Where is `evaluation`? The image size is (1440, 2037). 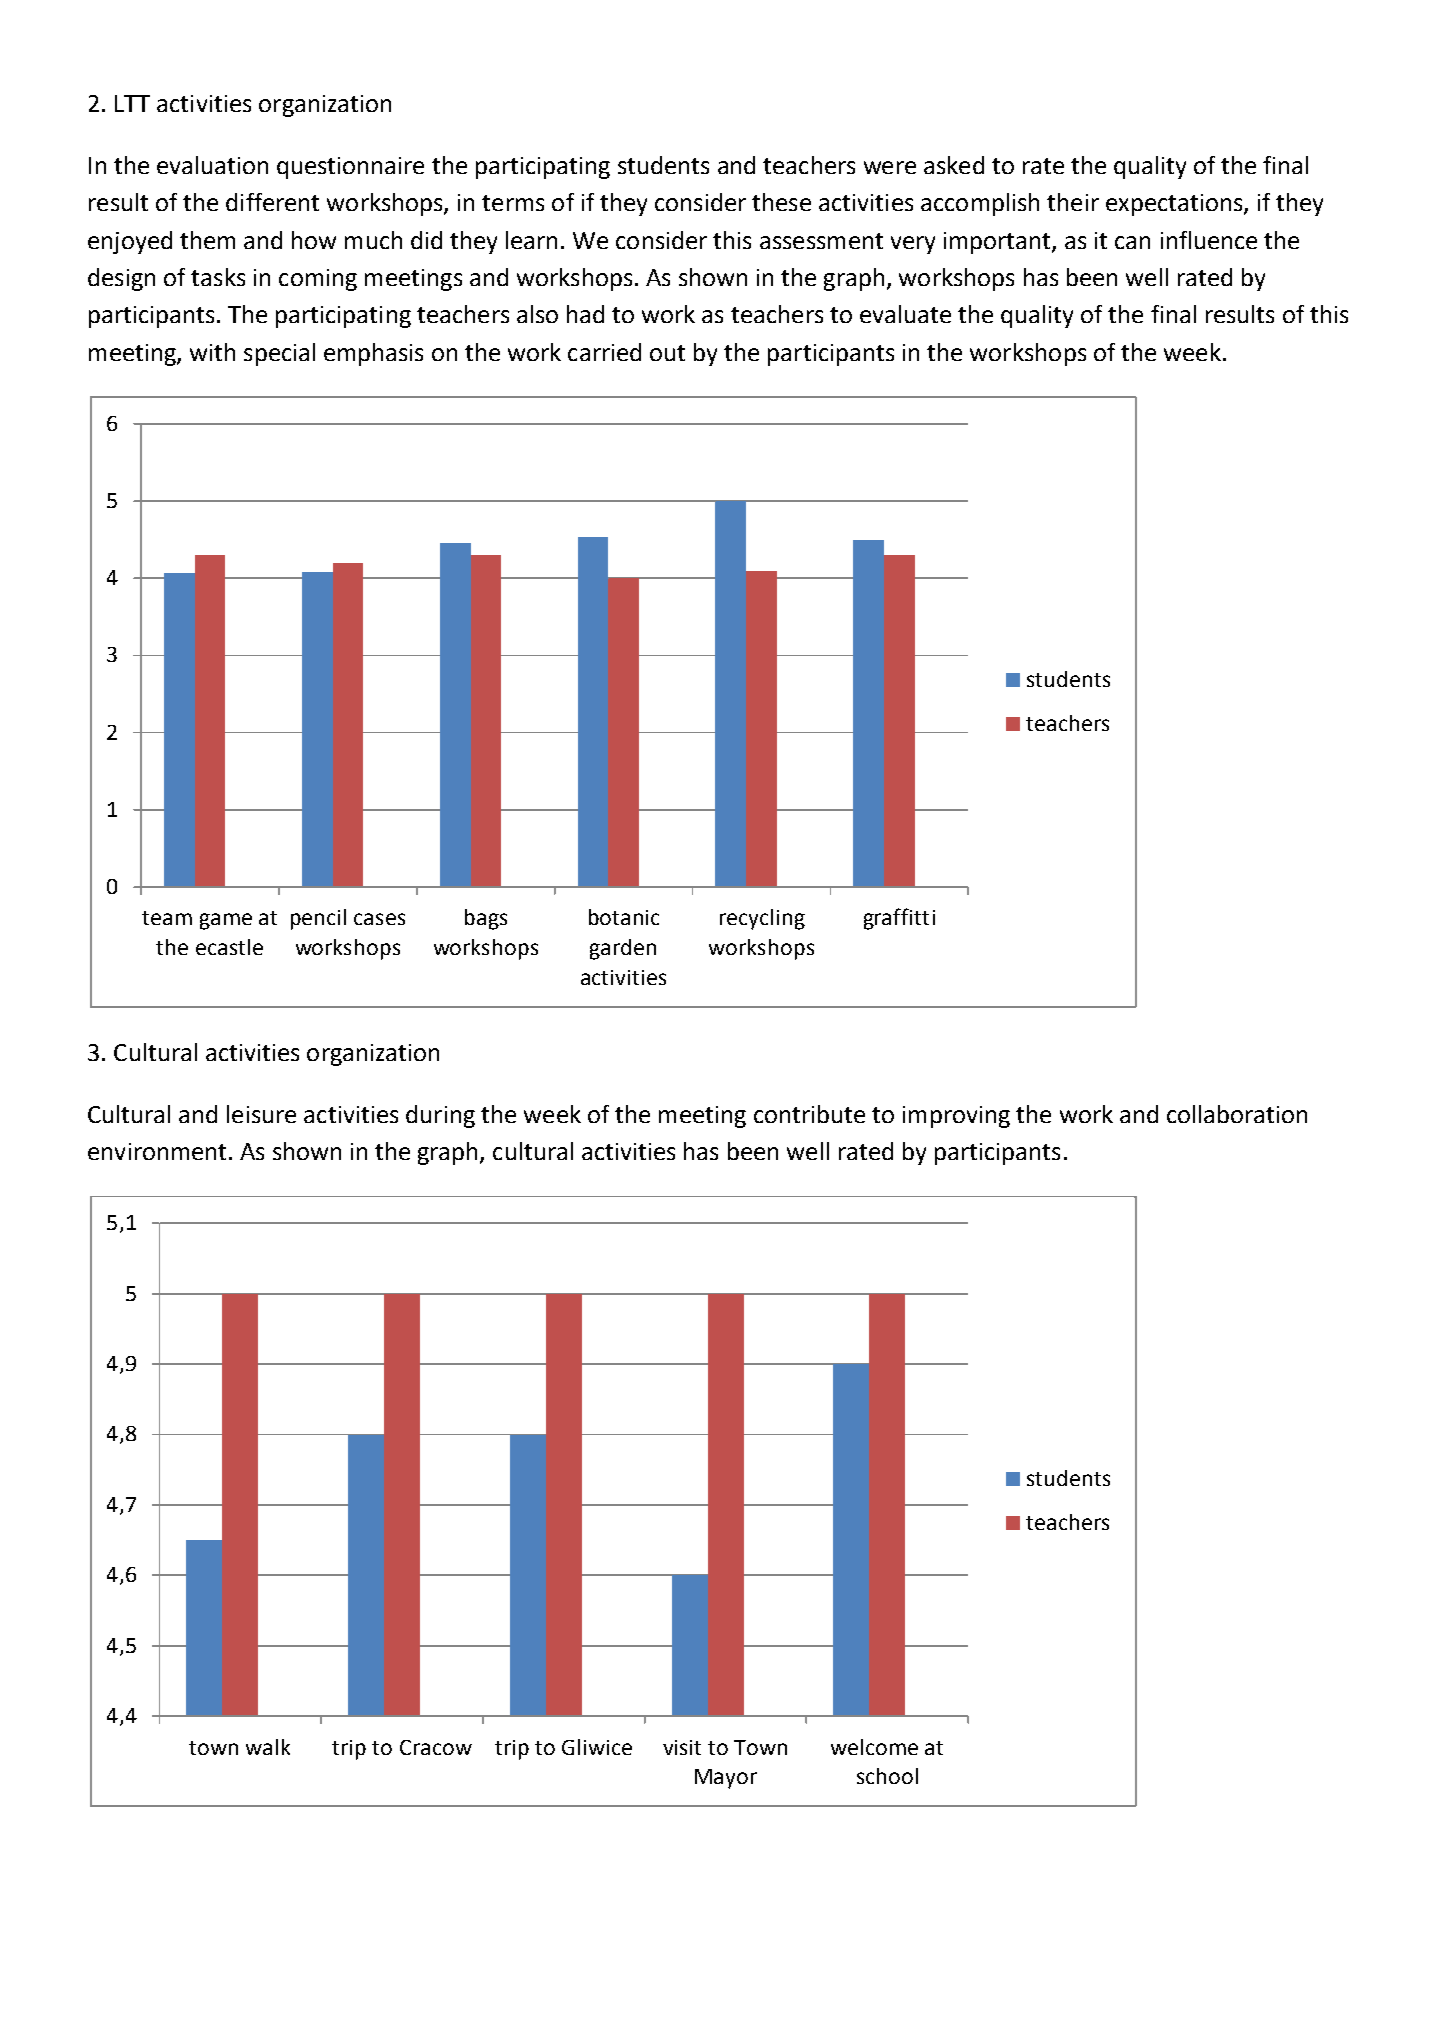
evaluation is located at coordinates (212, 165).
